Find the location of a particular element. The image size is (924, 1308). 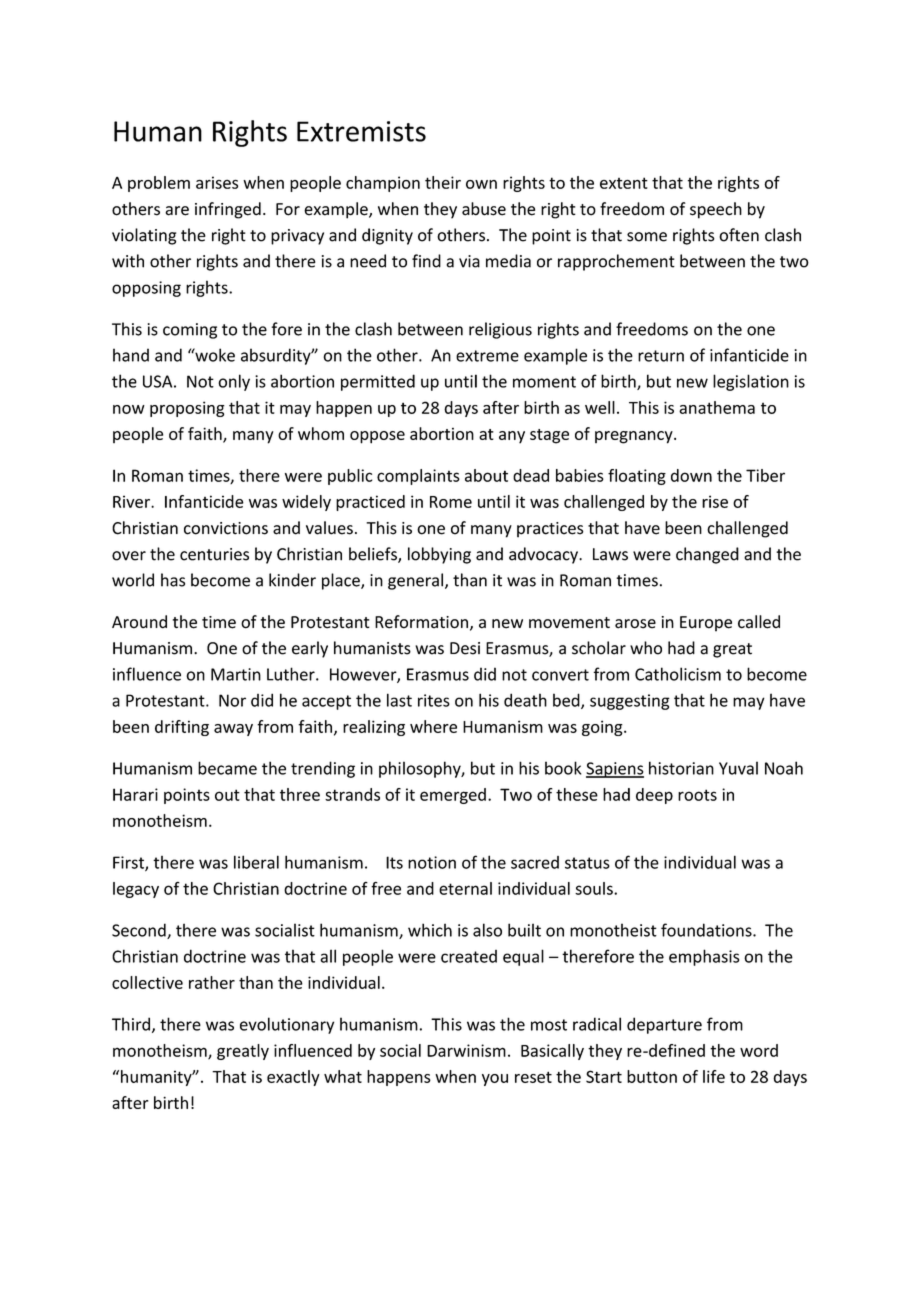

life is located at coordinates (714, 1076).
